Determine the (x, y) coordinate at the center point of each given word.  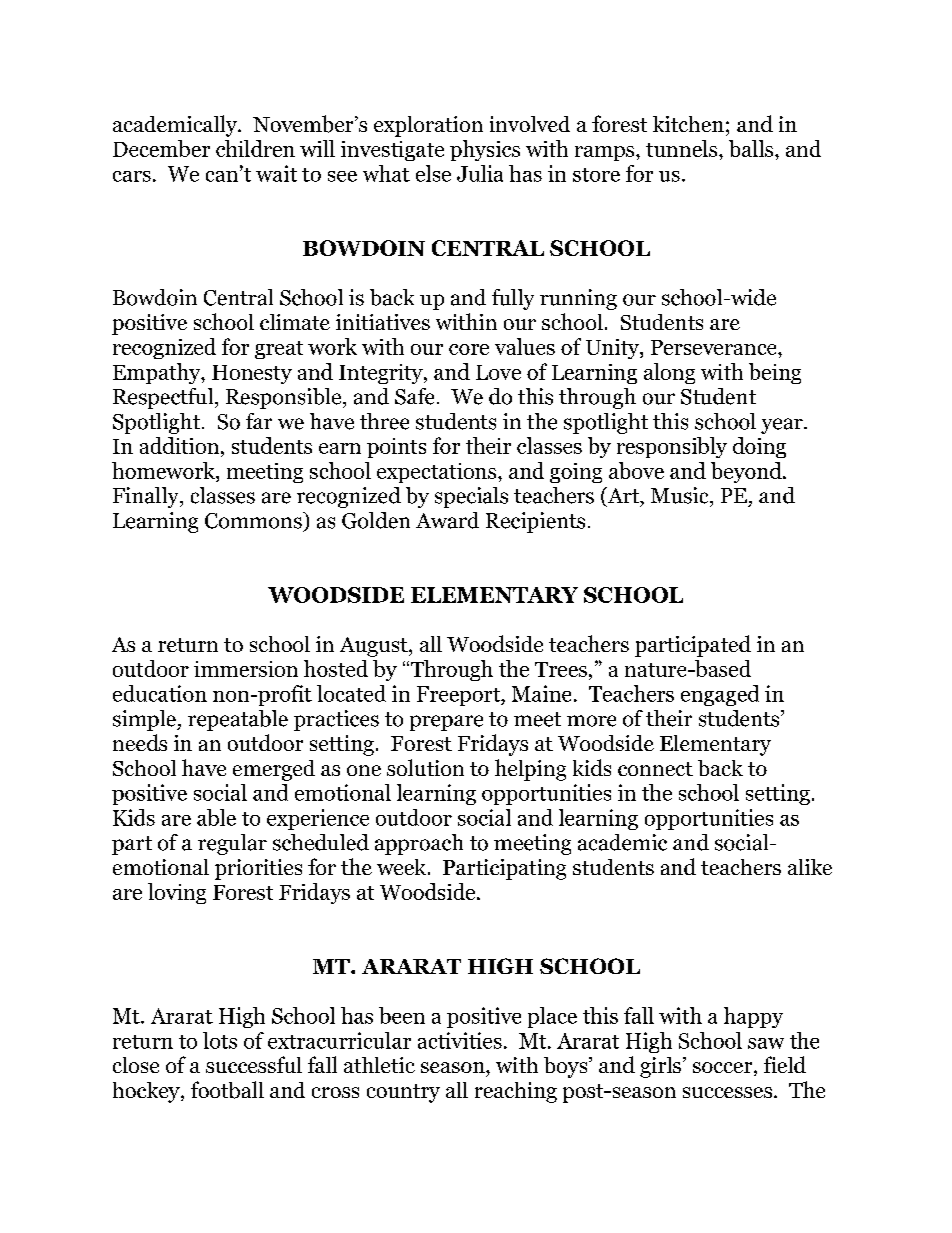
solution (425, 767)
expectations (438, 473)
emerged (274, 770)
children (255, 148)
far (259, 421)
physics (485, 150)
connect (655, 769)
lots (220, 1040)
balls (752, 148)
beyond (747, 472)
